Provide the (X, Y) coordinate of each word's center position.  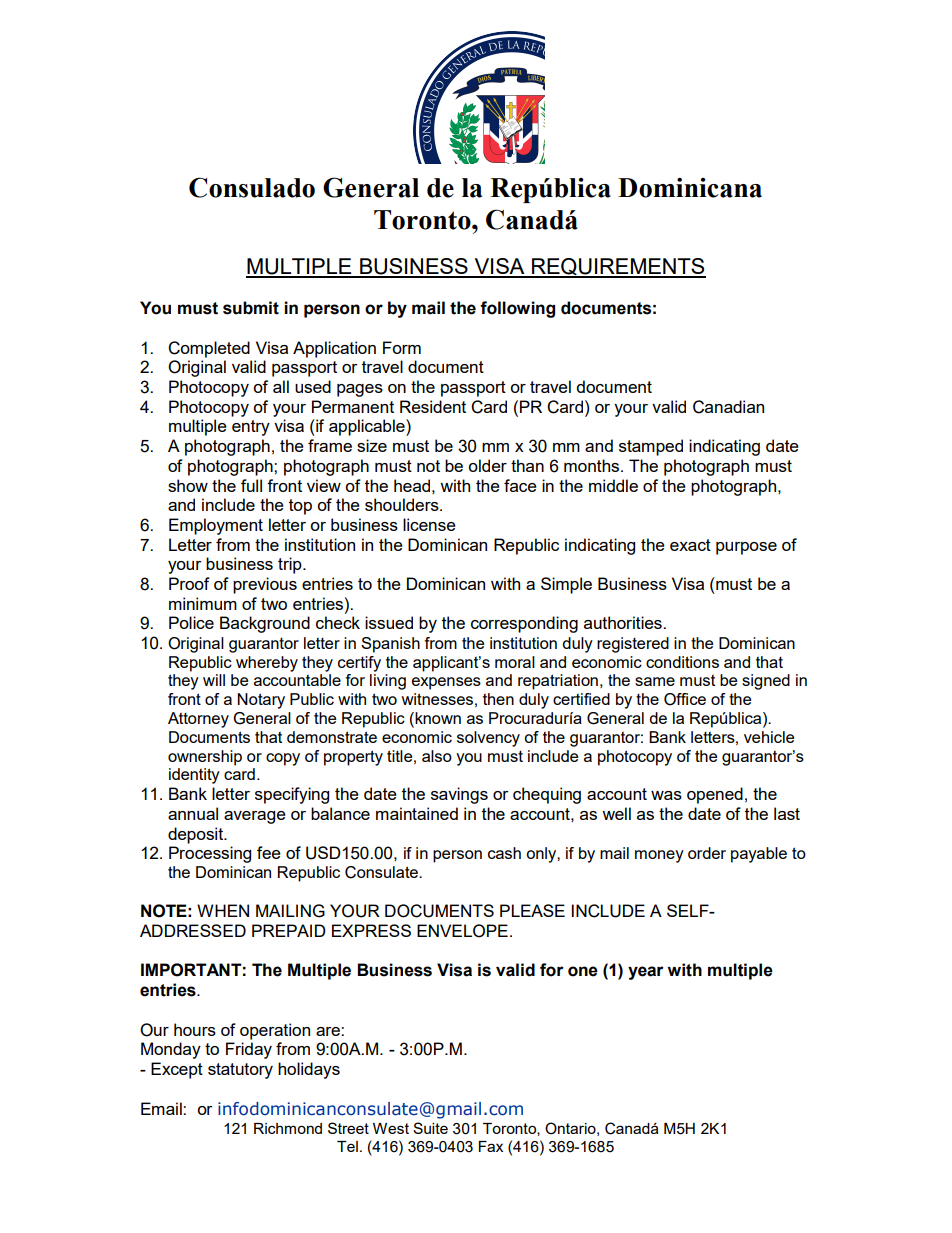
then (498, 699)
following (517, 309)
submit (251, 308)
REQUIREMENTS (618, 267)
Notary (261, 701)
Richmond (288, 1128)
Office (685, 699)
